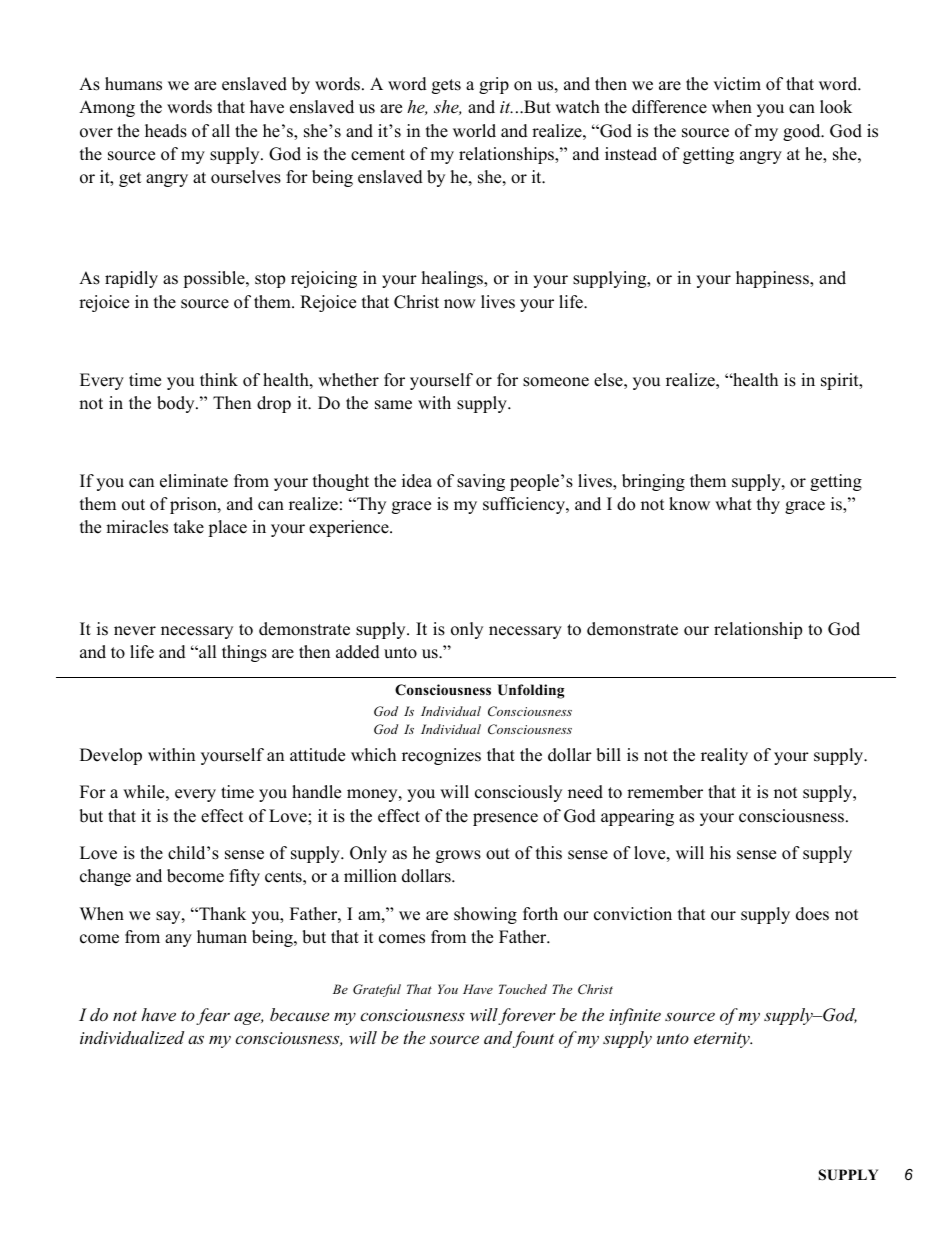 This image has height=1233, width=952. Describe the element at coordinates (474, 131) in the image. I see `world` at that location.
